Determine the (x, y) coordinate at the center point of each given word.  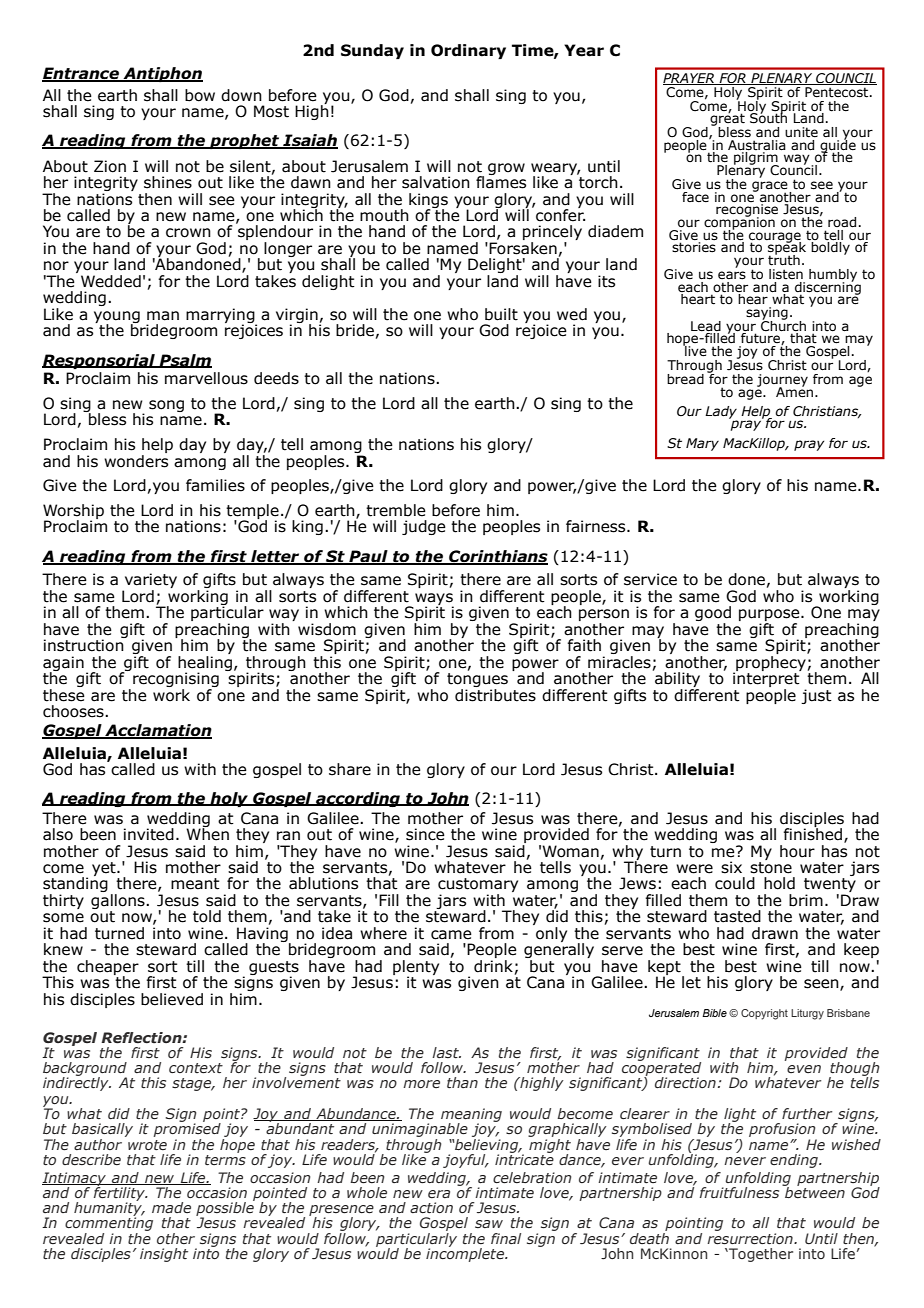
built (501, 314)
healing (205, 663)
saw (489, 1224)
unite (801, 132)
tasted (737, 916)
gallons (119, 901)
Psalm (185, 361)
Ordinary (468, 51)
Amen (796, 391)
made (171, 1207)
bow (200, 95)
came (451, 935)
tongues (477, 681)
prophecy (771, 663)
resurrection (751, 1239)
